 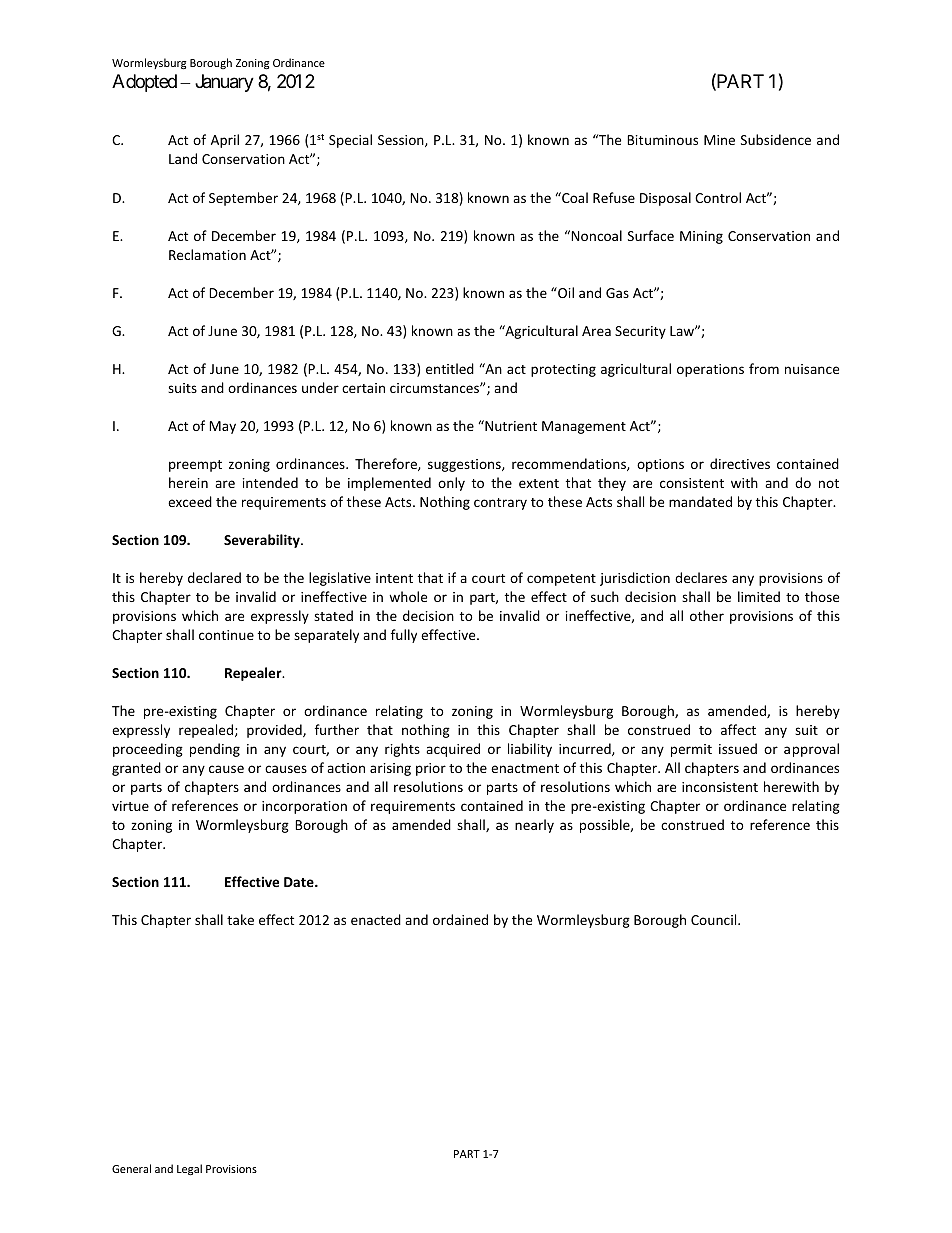 I want to click on take, so click(x=240, y=919).
